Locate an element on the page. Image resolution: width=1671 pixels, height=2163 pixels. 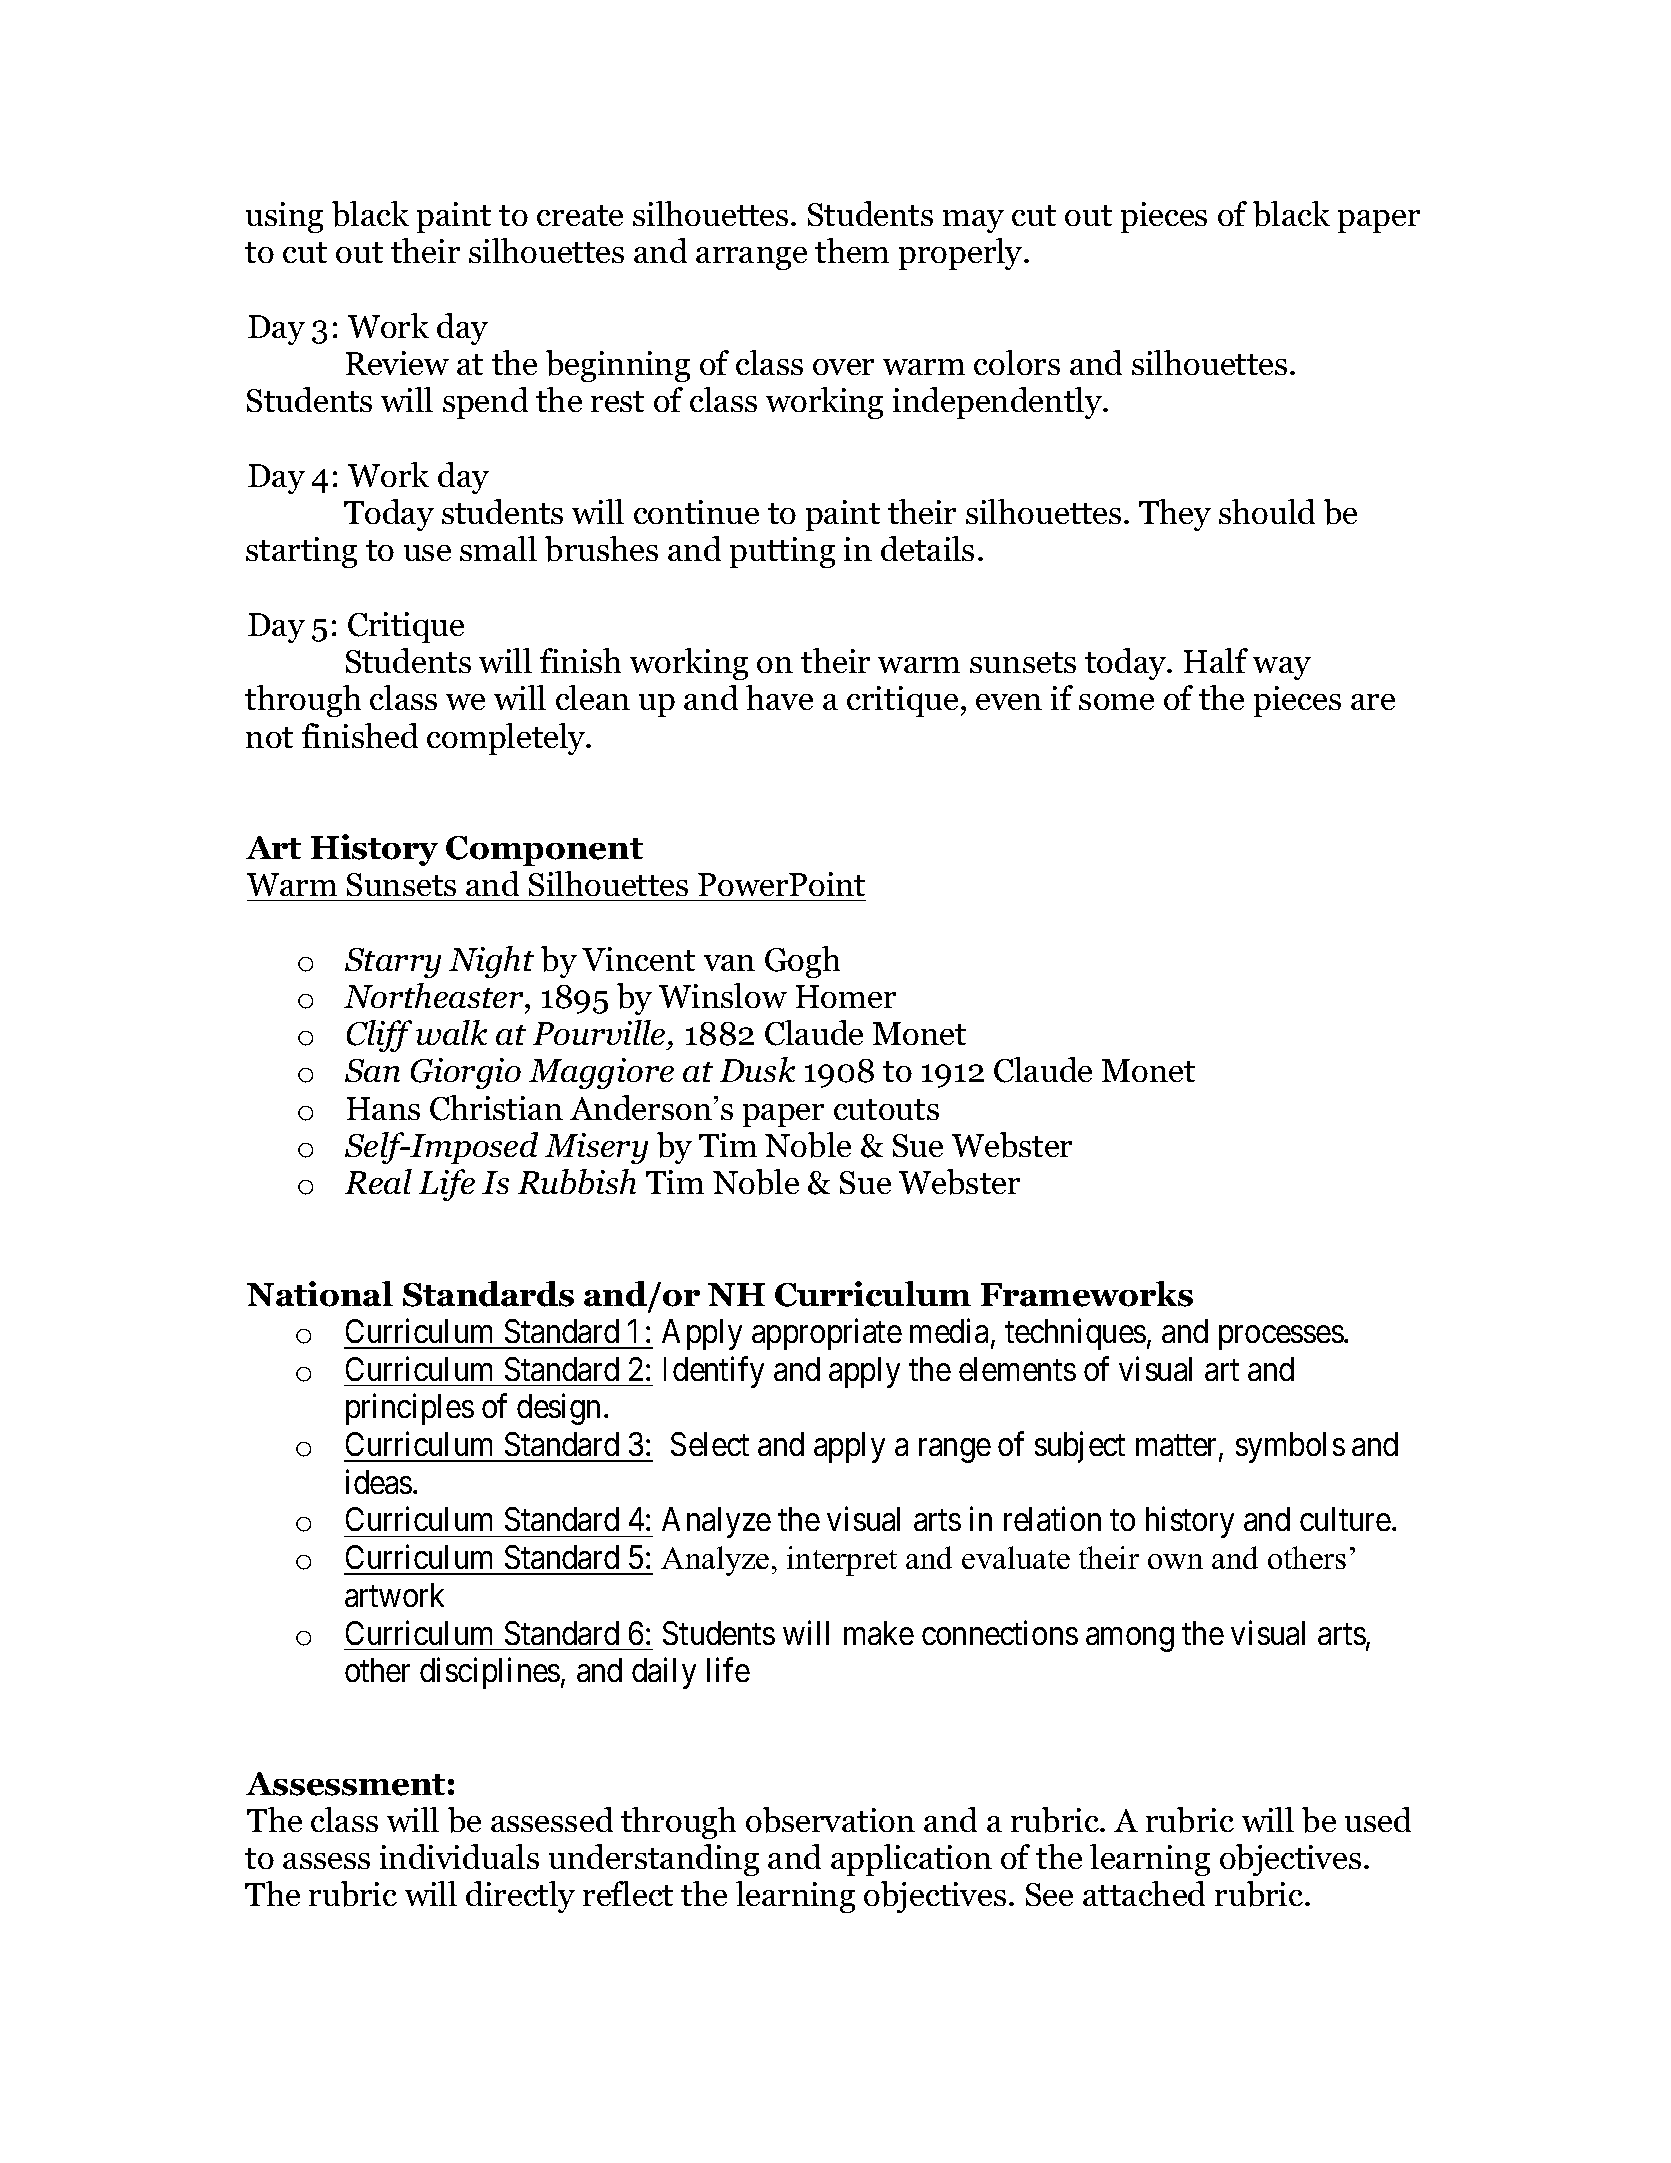
individuals is located at coordinates (459, 1856).
